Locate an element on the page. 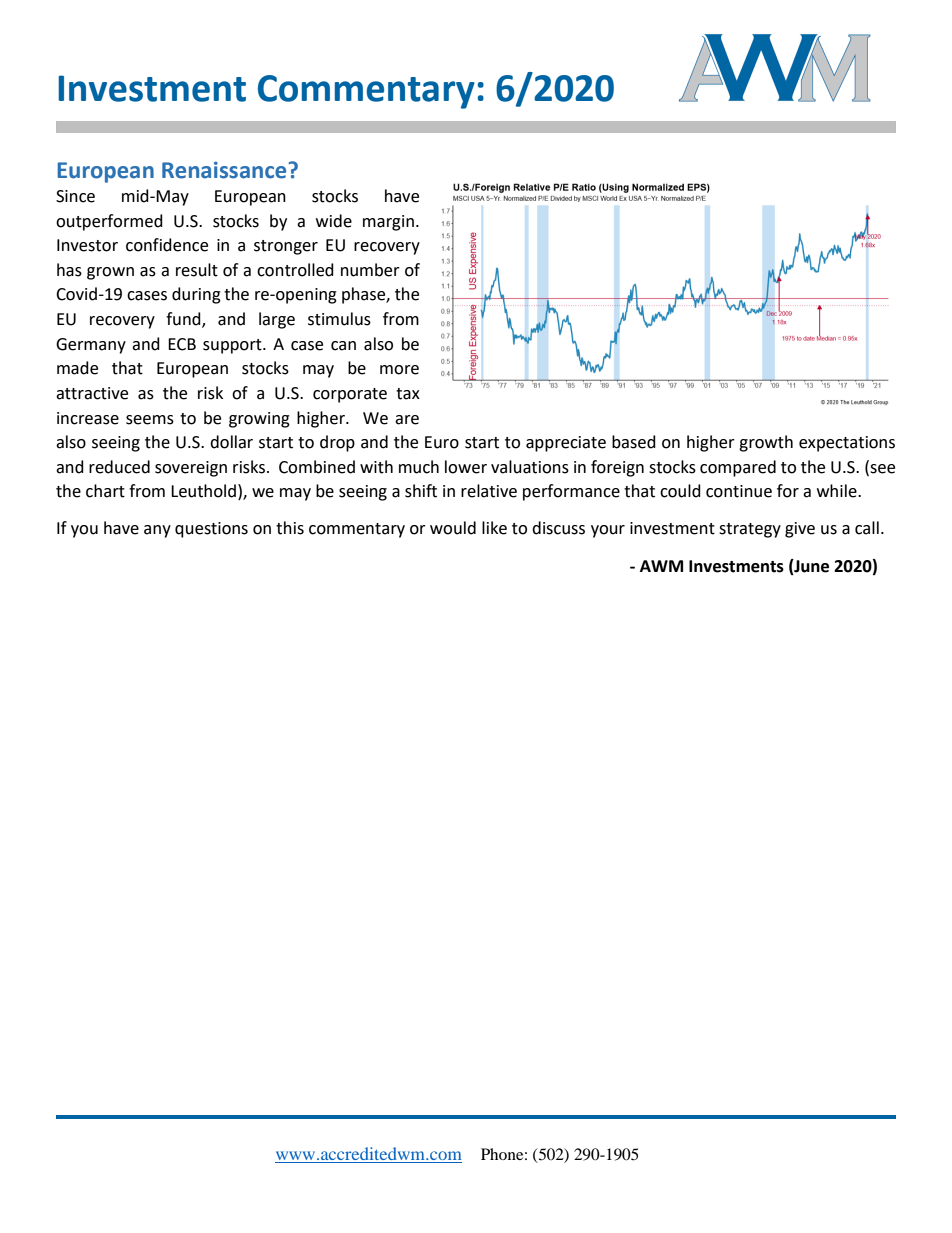  margin is located at coordinates (388, 223).
